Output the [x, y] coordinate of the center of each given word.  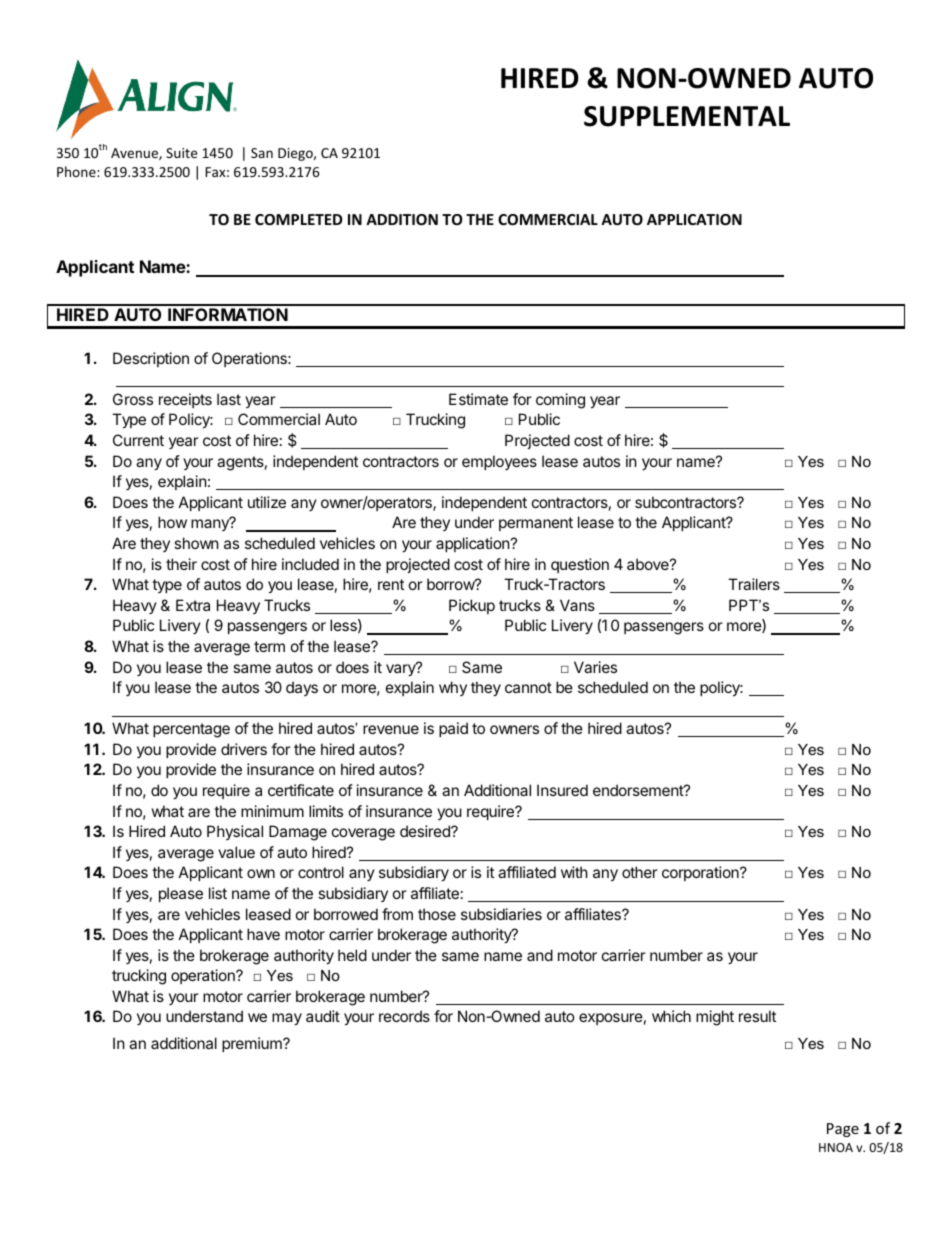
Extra [193, 605]
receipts [185, 400]
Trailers [754, 584]
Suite [181, 153]
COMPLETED [298, 219]
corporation [701, 873]
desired [426, 831]
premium [253, 1044]
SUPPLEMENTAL [687, 116]
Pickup [472, 606]
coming [560, 401]
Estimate [478, 399]
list [218, 893]
